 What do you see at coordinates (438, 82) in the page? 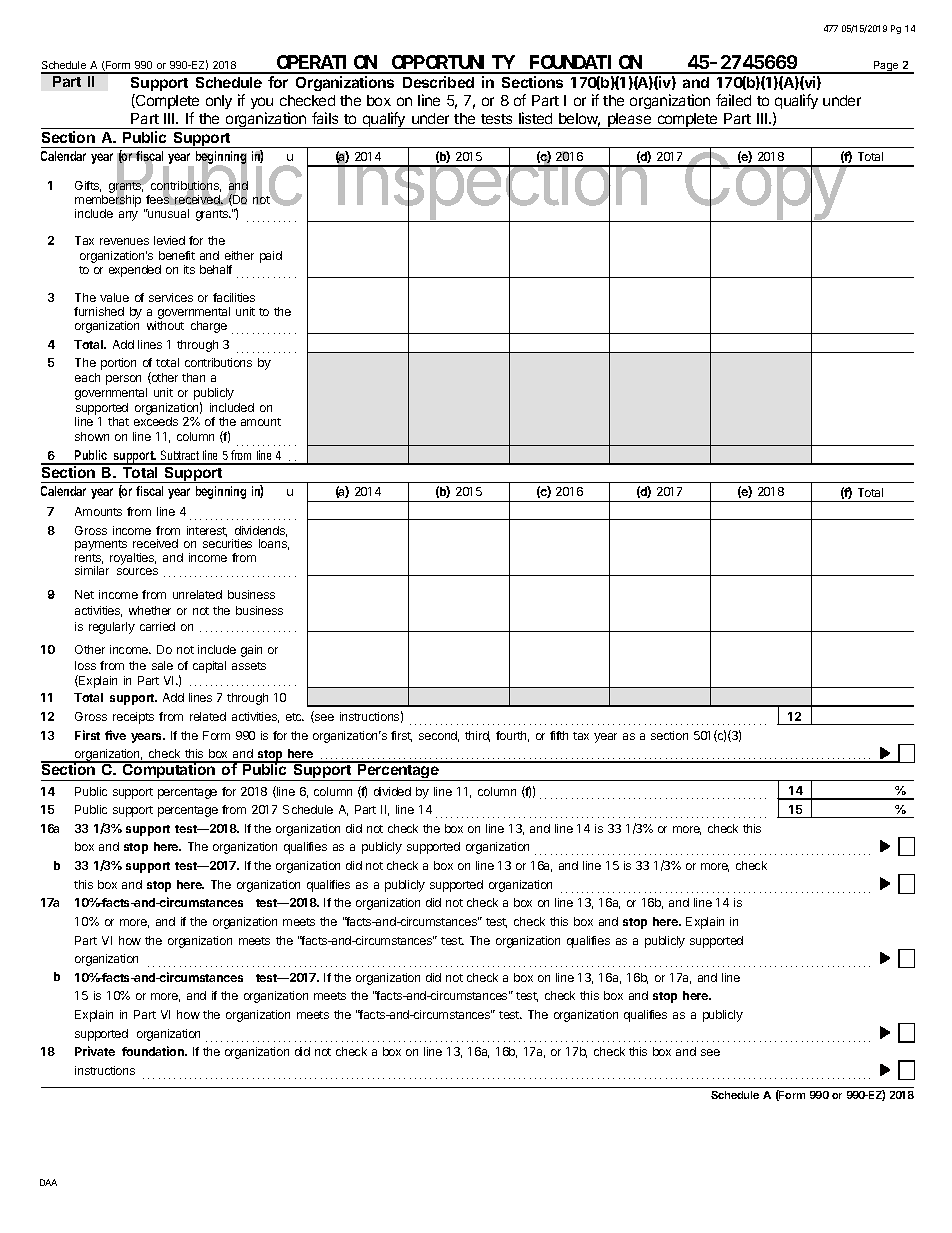
I see `Described` at bounding box center [438, 82].
